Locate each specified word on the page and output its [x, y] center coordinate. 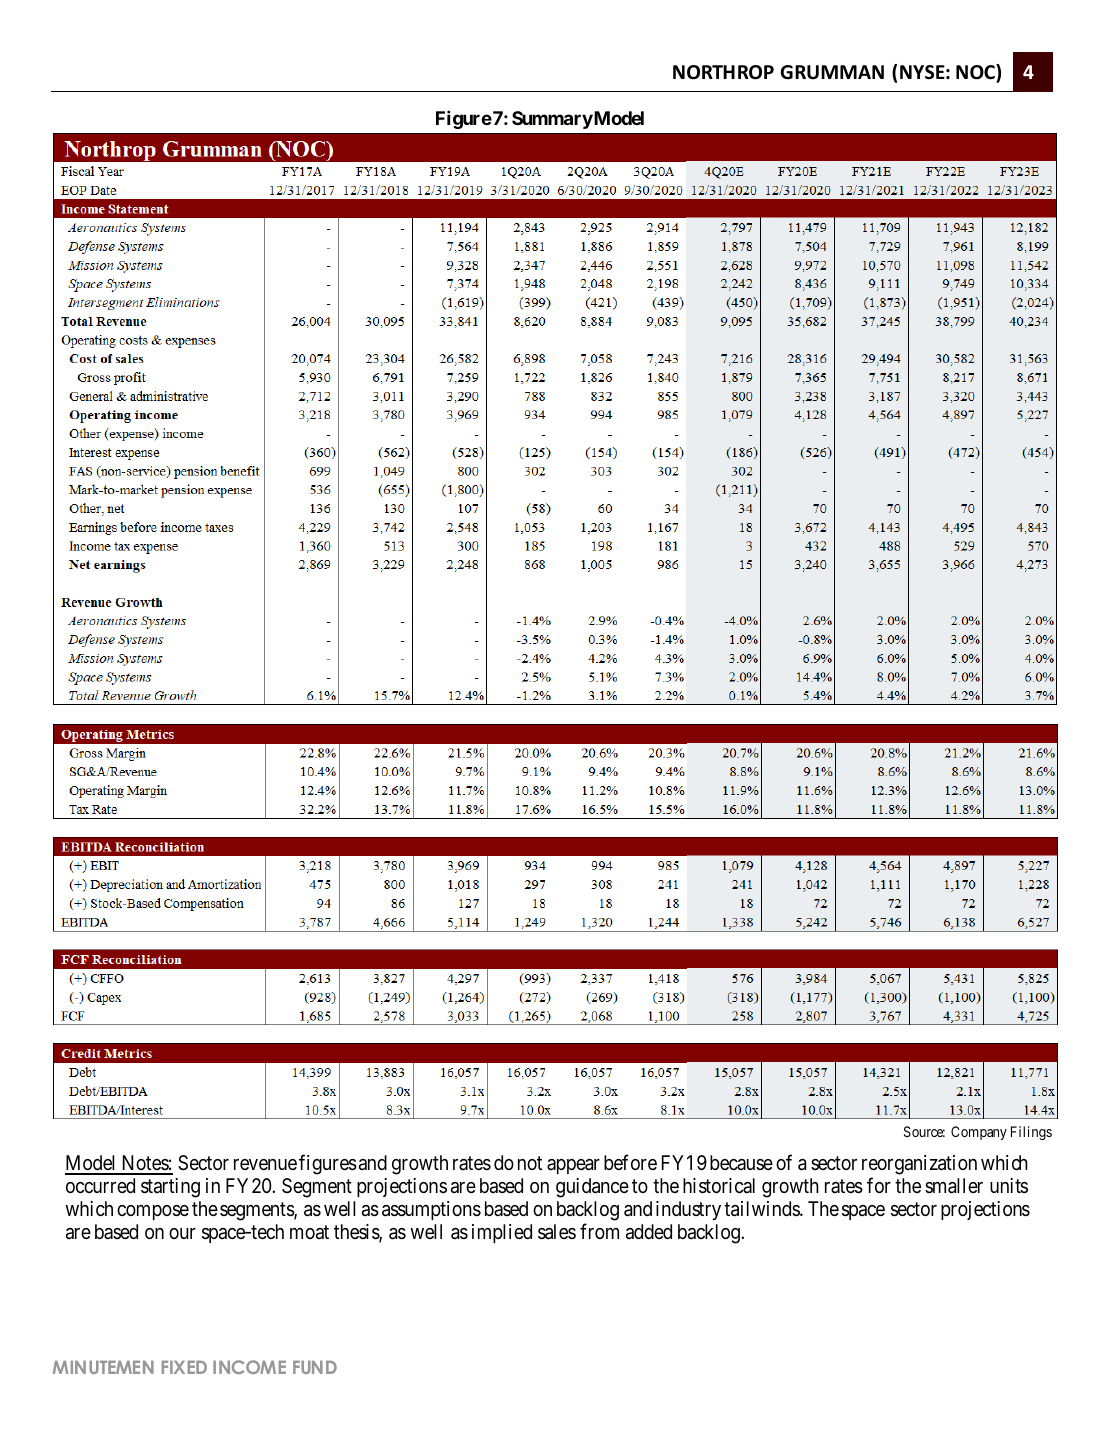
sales [557, 1232]
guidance [592, 1188]
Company [979, 1133]
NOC [976, 73]
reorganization [919, 1165]
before [630, 1162]
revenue [265, 1164]
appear [573, 1166]
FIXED [184, 1367]
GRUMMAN [832, 72]
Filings [1031, 1133]
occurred [100, 1185]
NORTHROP [723, 72]
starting [170, 1188]
